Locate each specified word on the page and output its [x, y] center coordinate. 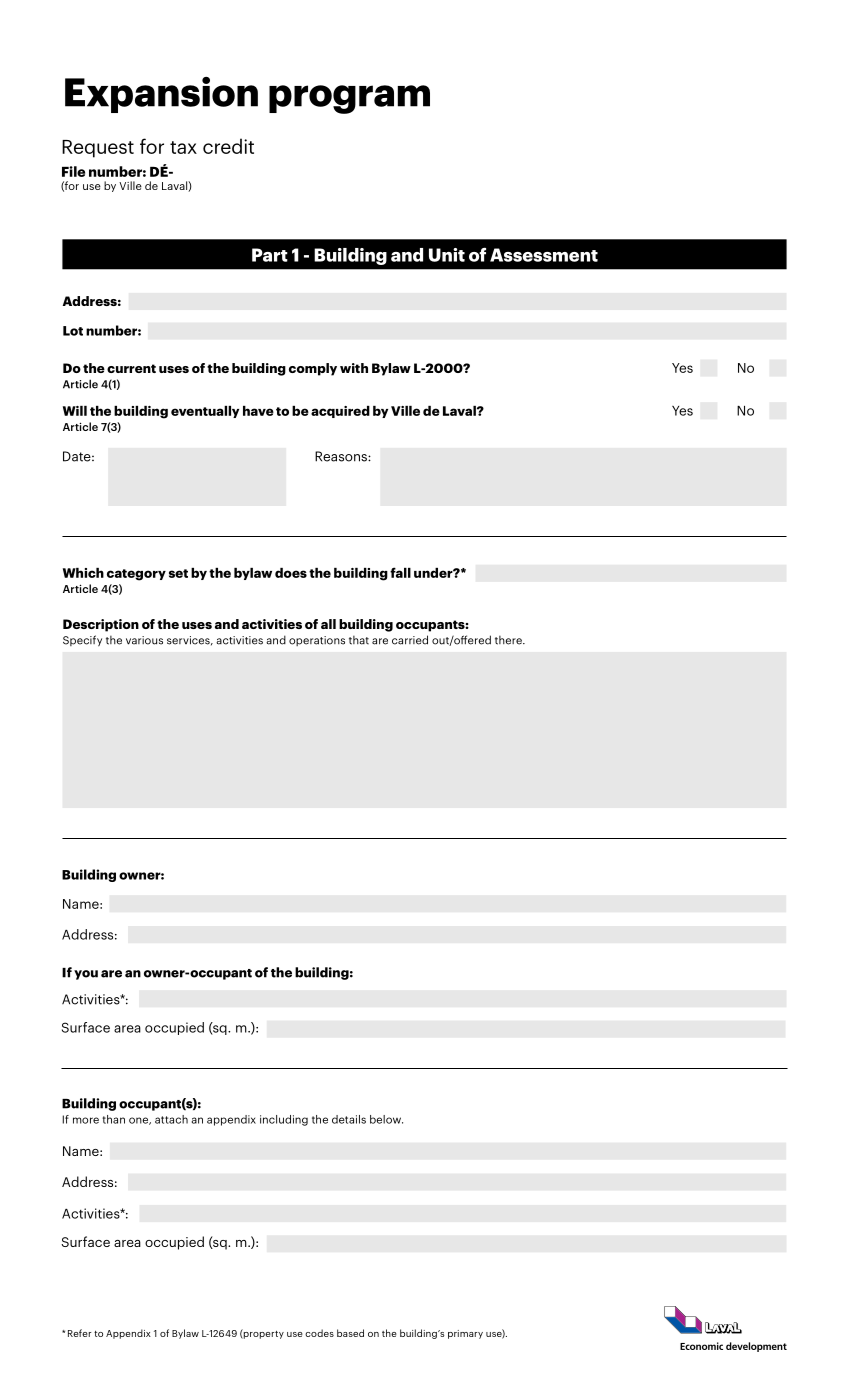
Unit [447, 255]
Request [98, 149]
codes [319, 1333]
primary [465, 1334]
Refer [79, 1333]
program [349, 99]
